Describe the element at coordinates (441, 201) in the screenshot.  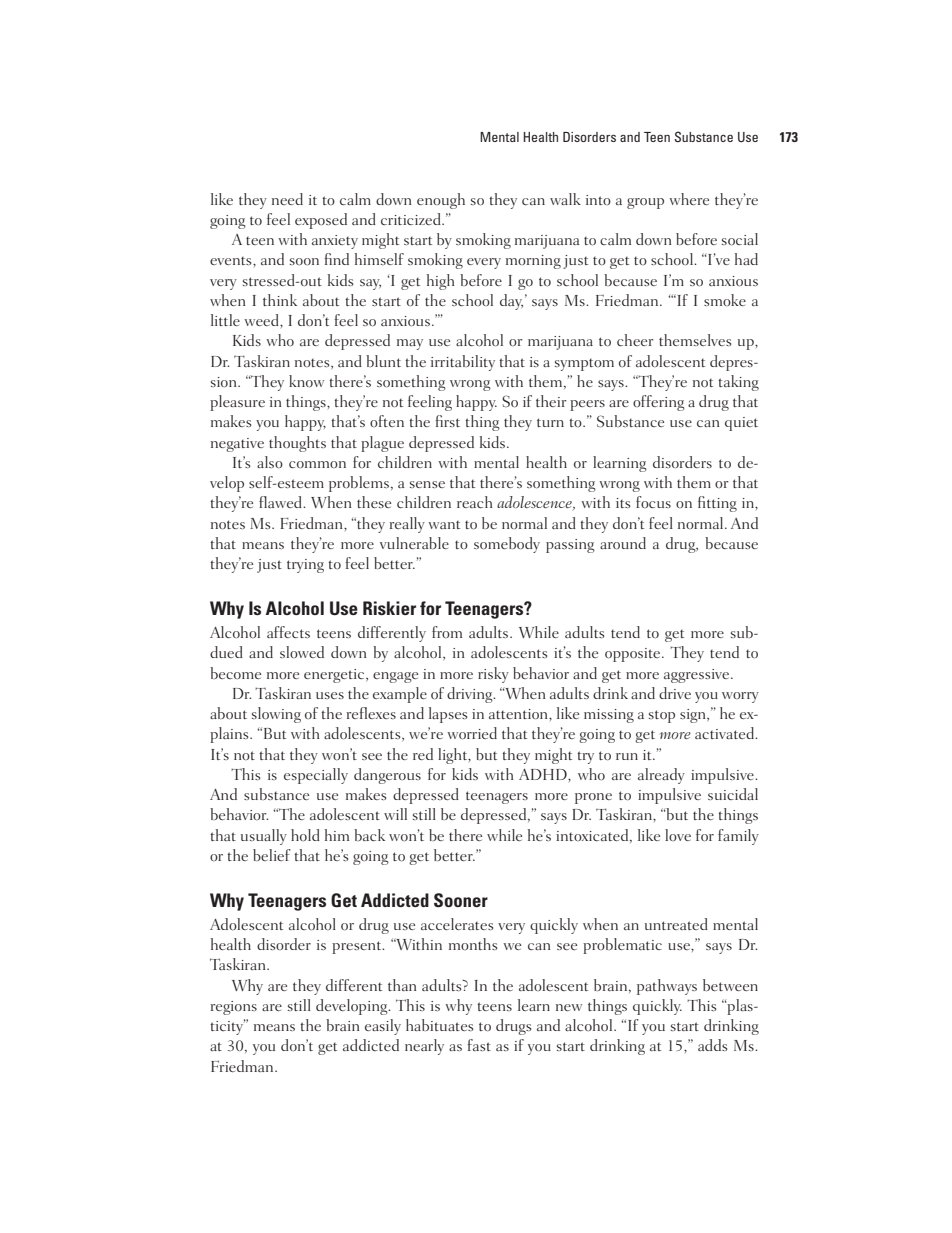
I see `enough` at that location.
